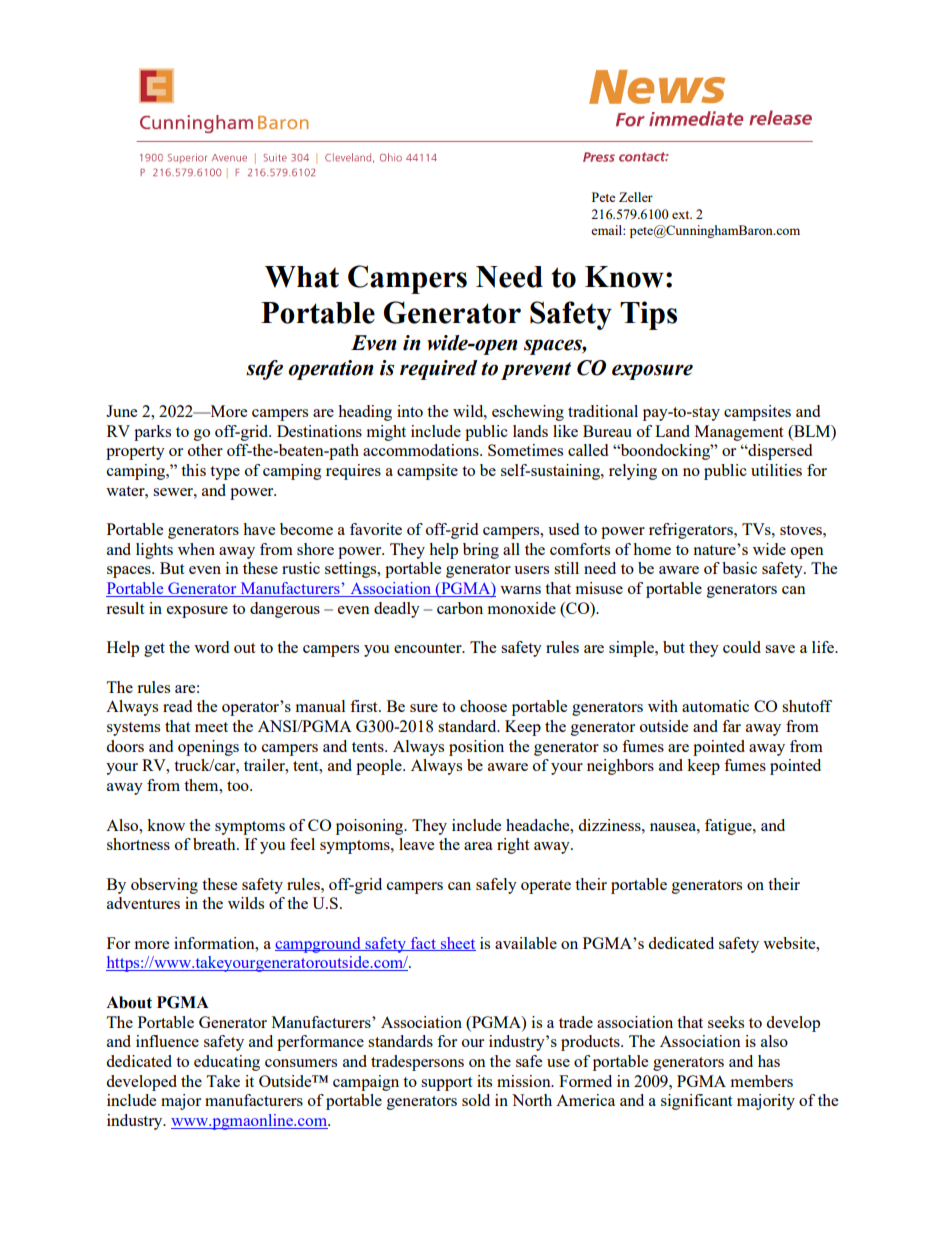 Image resolution: width=952 pixels, height=1233 pixels. What do you see at coordinates (239, 786) in the screenshot?
I see `too` at bounding box center [239, 786].
